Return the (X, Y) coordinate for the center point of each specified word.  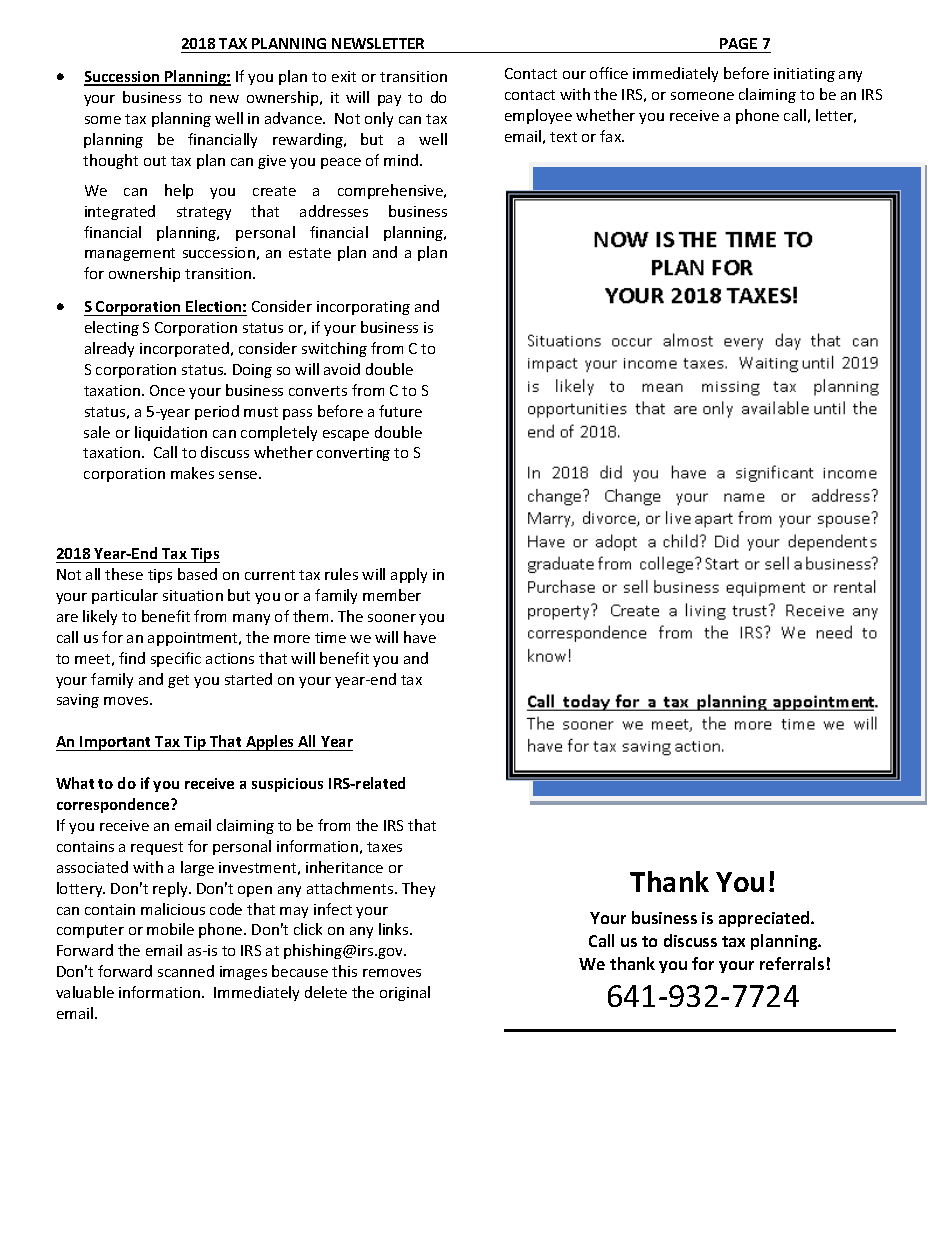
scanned (186, 971)
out (155, 161)
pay (389, 100)
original (405, 993)
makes (192, 473)
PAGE (738, 43)
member (392, 595)
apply (409, 575)
